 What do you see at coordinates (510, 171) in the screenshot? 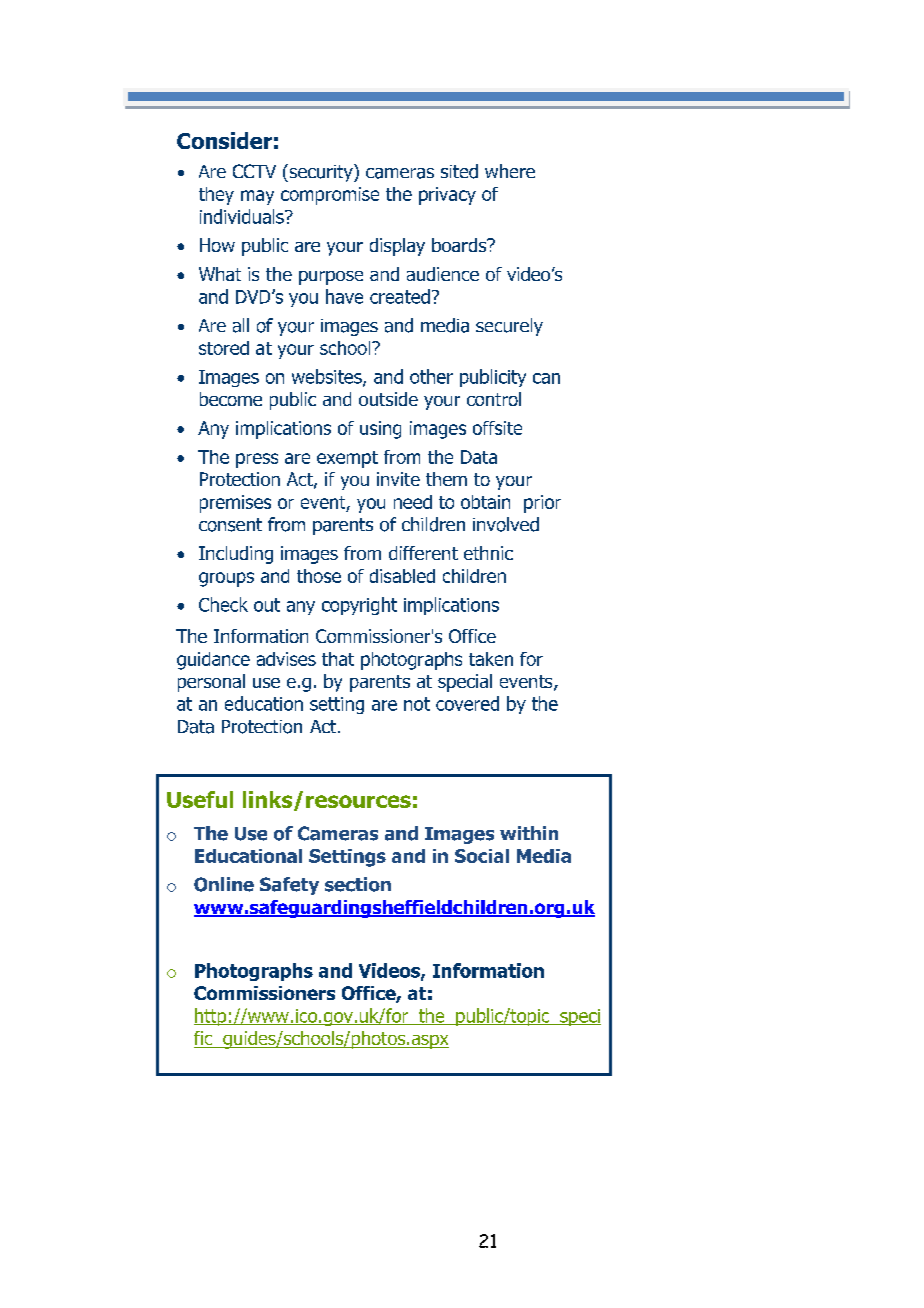
I see `where` at bounding box center [510, 171].
